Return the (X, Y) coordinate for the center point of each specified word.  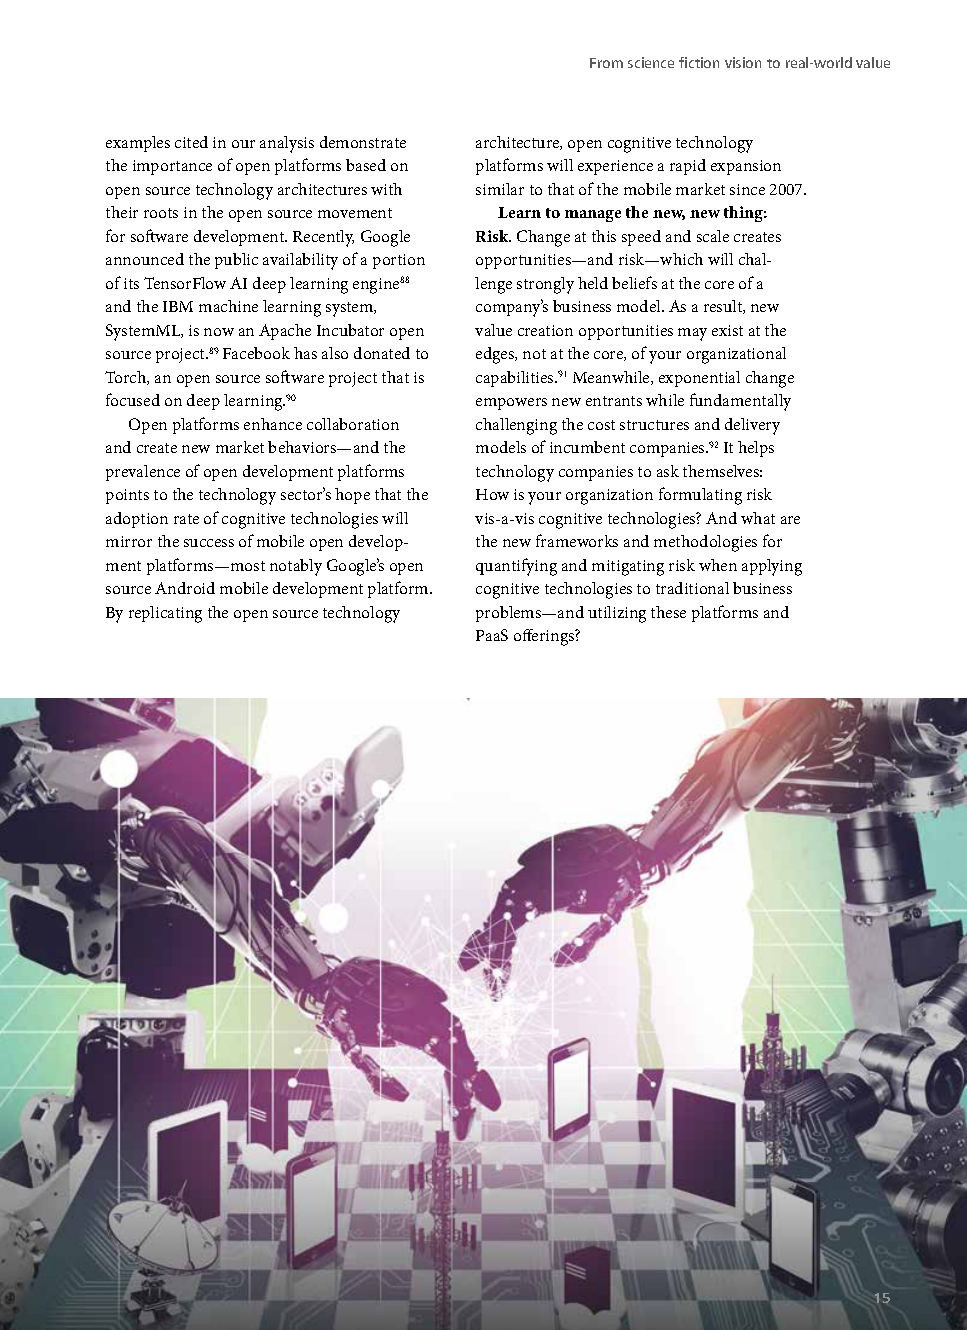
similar (500, 189)
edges (496, 355)
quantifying (516, 567)
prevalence (143, 473)
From (606, 63)
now (219, 332)
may (692, 334)
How (492, 494)
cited (191, 142)
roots (161, 213)
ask (668, 471)
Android (185, 588)
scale (713, 236)
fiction (699, 62)
